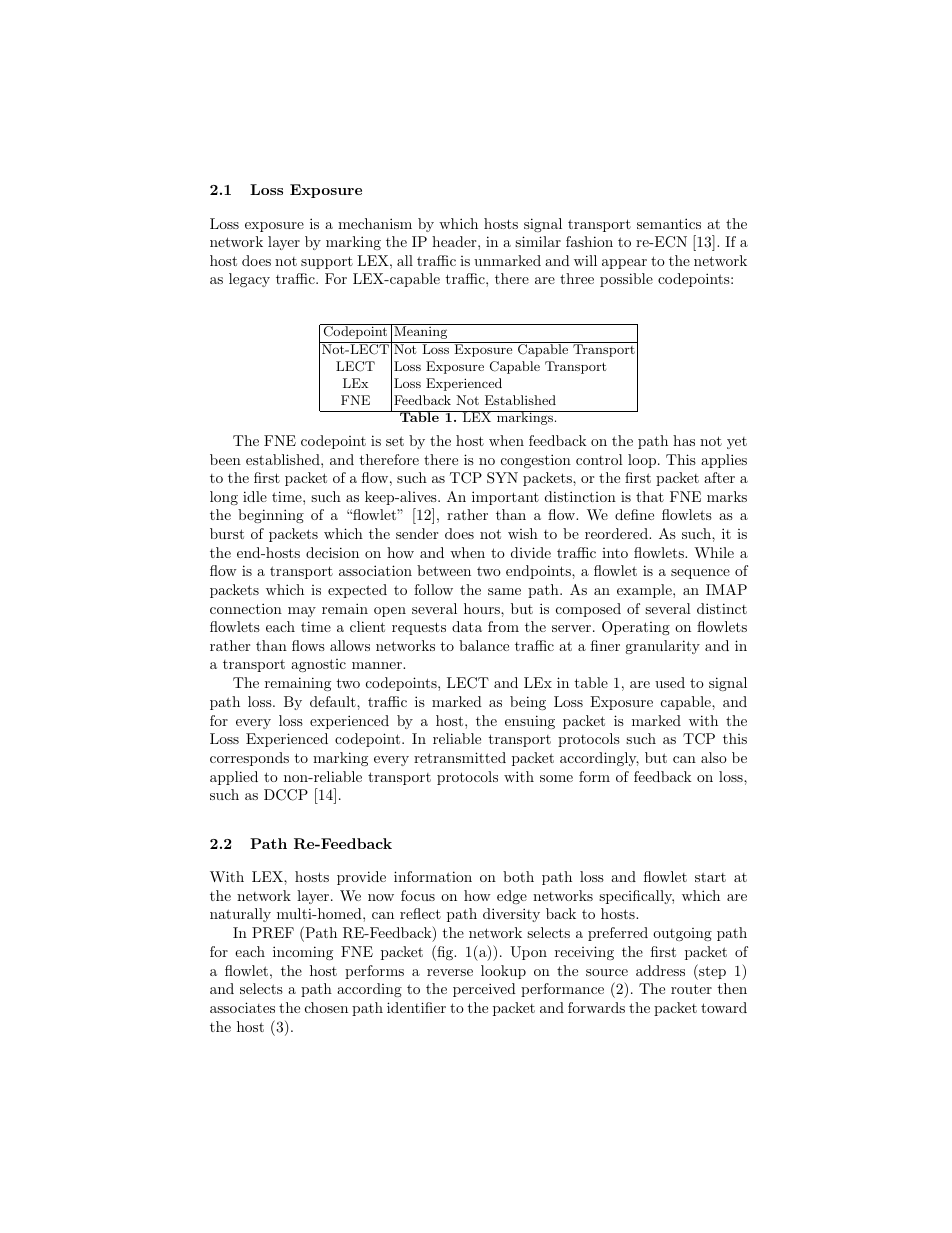 This document has height=1233, width=952. What do you see at coordinates (484, 990) in the document?
I see `perceived` at bounding box center [484, 990].
